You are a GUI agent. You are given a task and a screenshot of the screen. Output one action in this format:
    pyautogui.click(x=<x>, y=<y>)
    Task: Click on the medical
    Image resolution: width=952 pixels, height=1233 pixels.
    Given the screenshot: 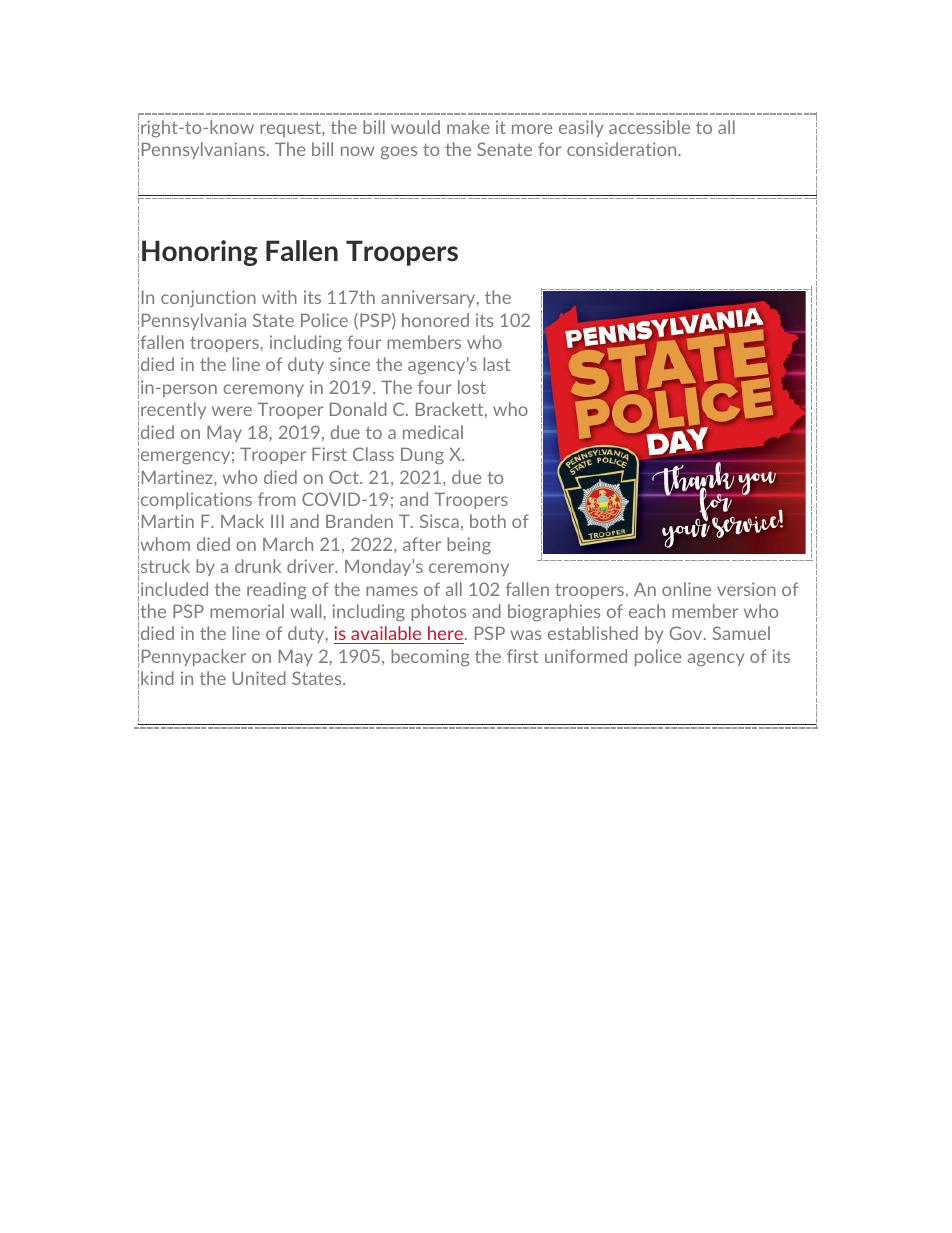 What is the action you would take?
    pyautogui.click(x=433, y=432)
